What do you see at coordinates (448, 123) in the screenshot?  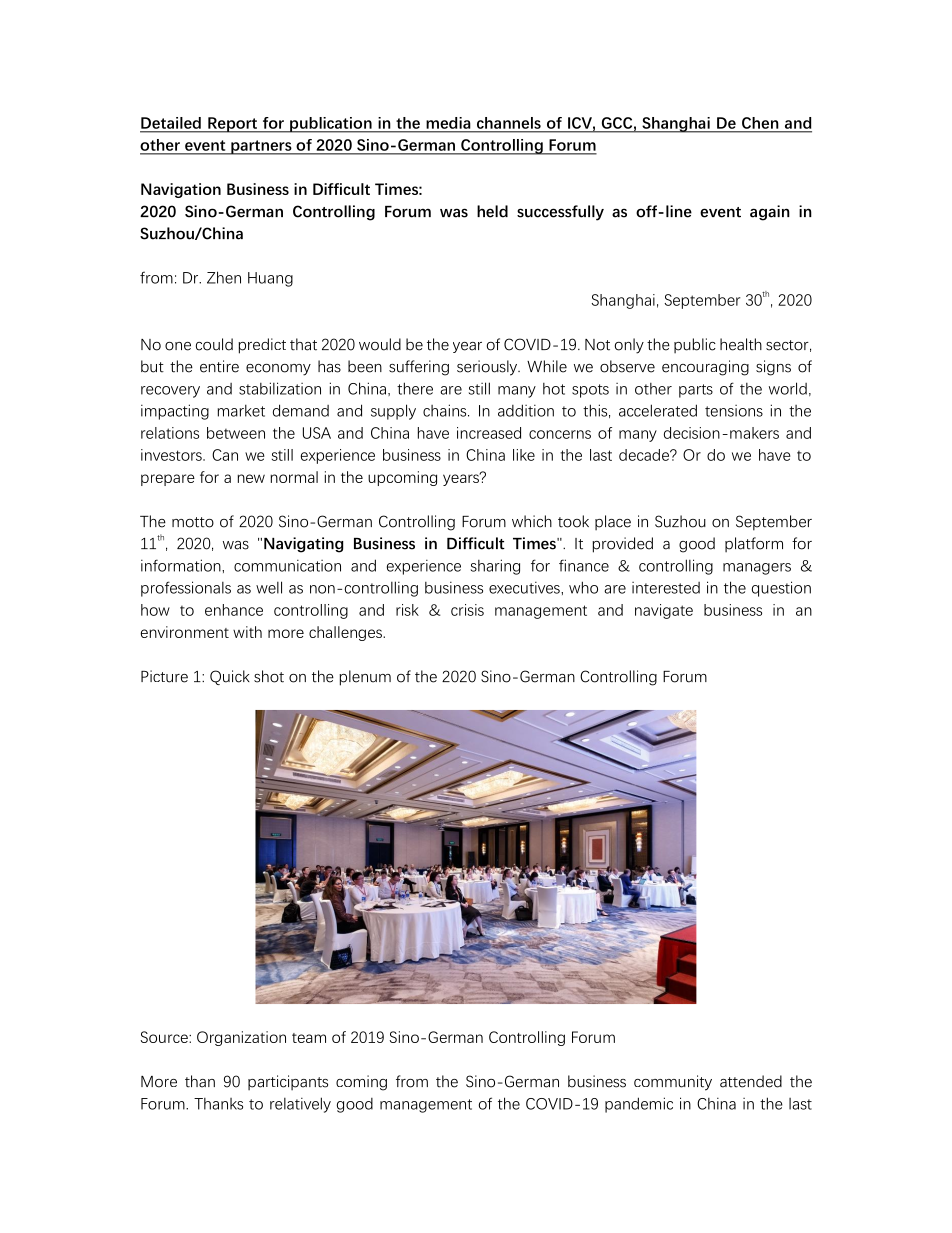 I see `media` at bounding box center [448, 123].
